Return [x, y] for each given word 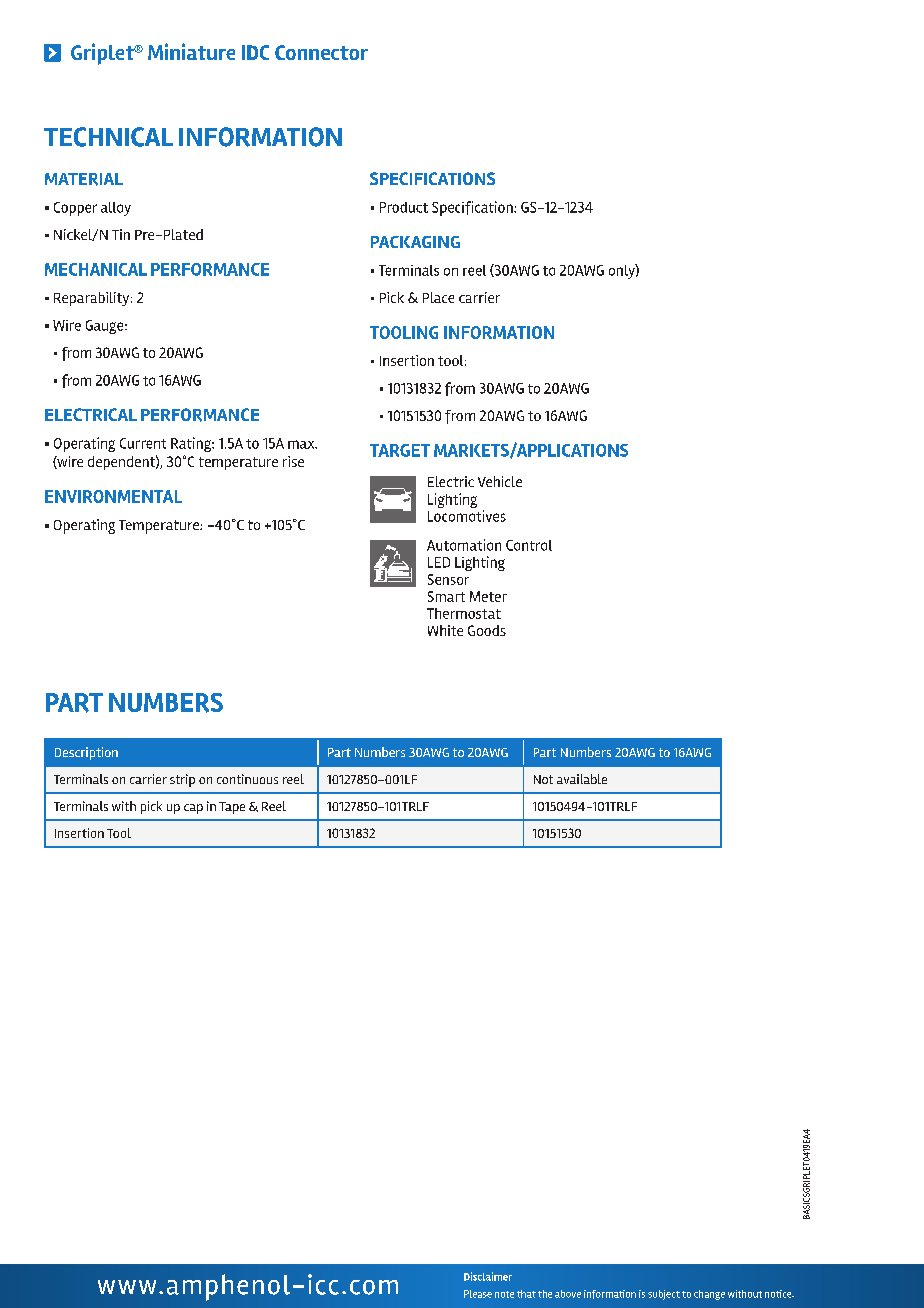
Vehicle [500, 481]
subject [664, 1295]
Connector [321, 52]
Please [478, 1294]
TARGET [400, 450]
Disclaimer [488, 1276]
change [709, 1295]
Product [404, 207]
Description [86, 753]
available [582, 779]
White [445, 630]
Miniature [191, 51]
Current [143, 443]
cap [193, 809]
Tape [232, 808]
